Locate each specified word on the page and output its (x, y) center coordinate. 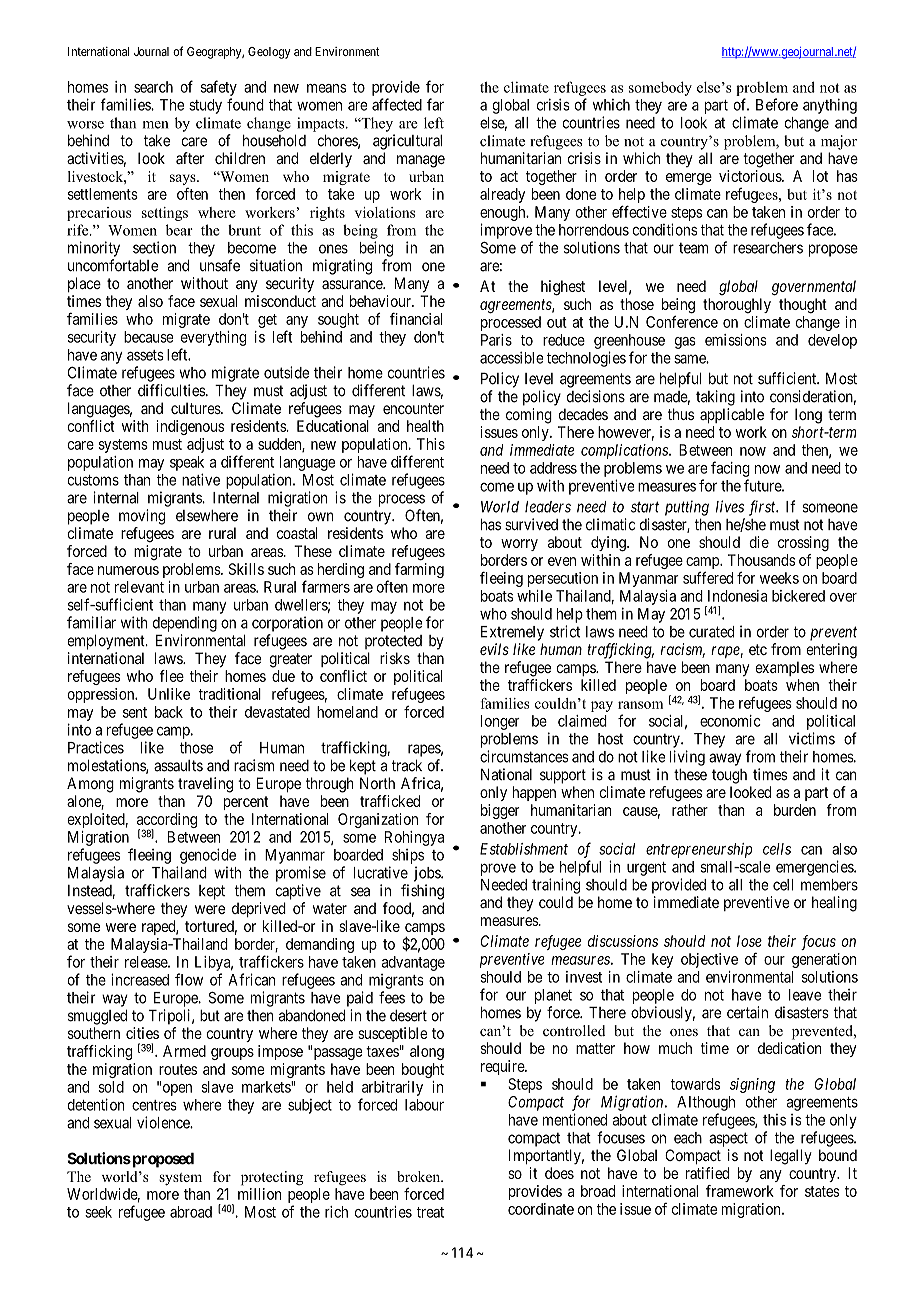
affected (397, 104)
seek (98, 1212)
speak (187, 463)
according (167, 822)
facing (730, 469)
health (425, 426)
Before (777, 104)
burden (795, 810)
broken (420, 1176)
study (205, 106)
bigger (500, 811)
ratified (707, 1173)
